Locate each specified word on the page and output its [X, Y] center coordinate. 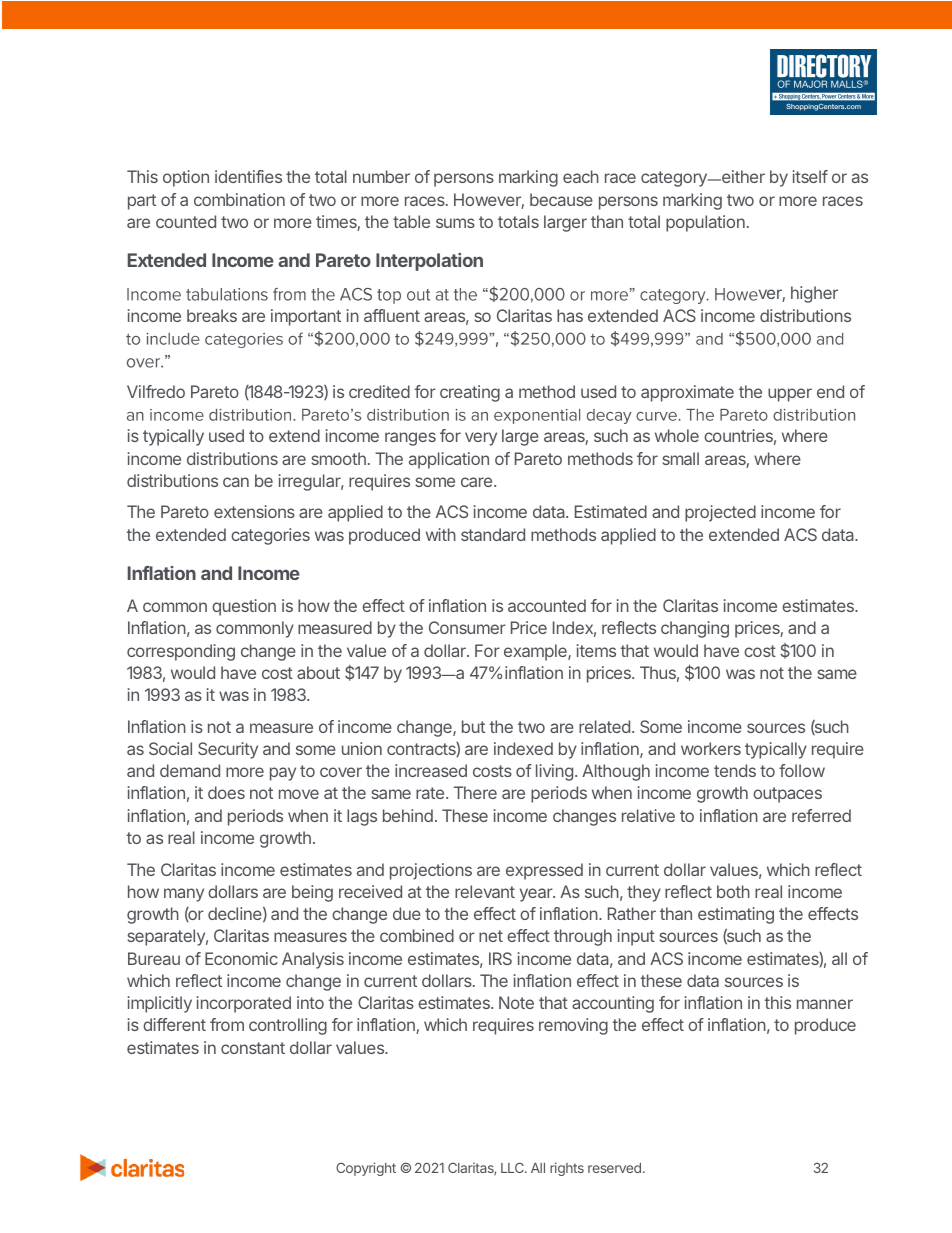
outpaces [787, 795]
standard [493, 534]
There [475, 792]
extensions [254, 511]
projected [720, 513]
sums [455, 223]
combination [239, 199]
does [226, 792]
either [742, 176]
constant [253, 1048]
